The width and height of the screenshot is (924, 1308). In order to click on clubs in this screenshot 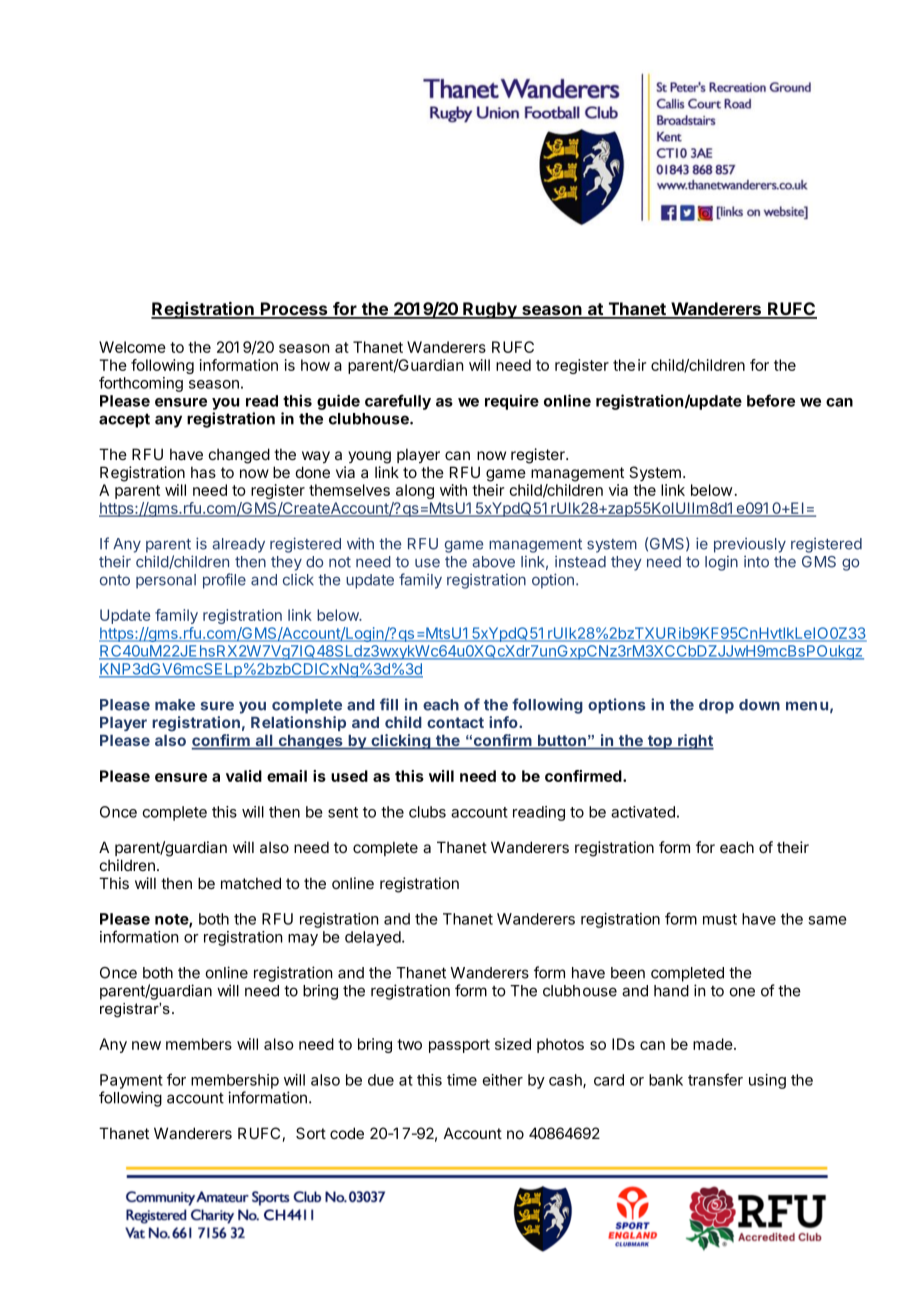, I will do `click(427, 812)`.
